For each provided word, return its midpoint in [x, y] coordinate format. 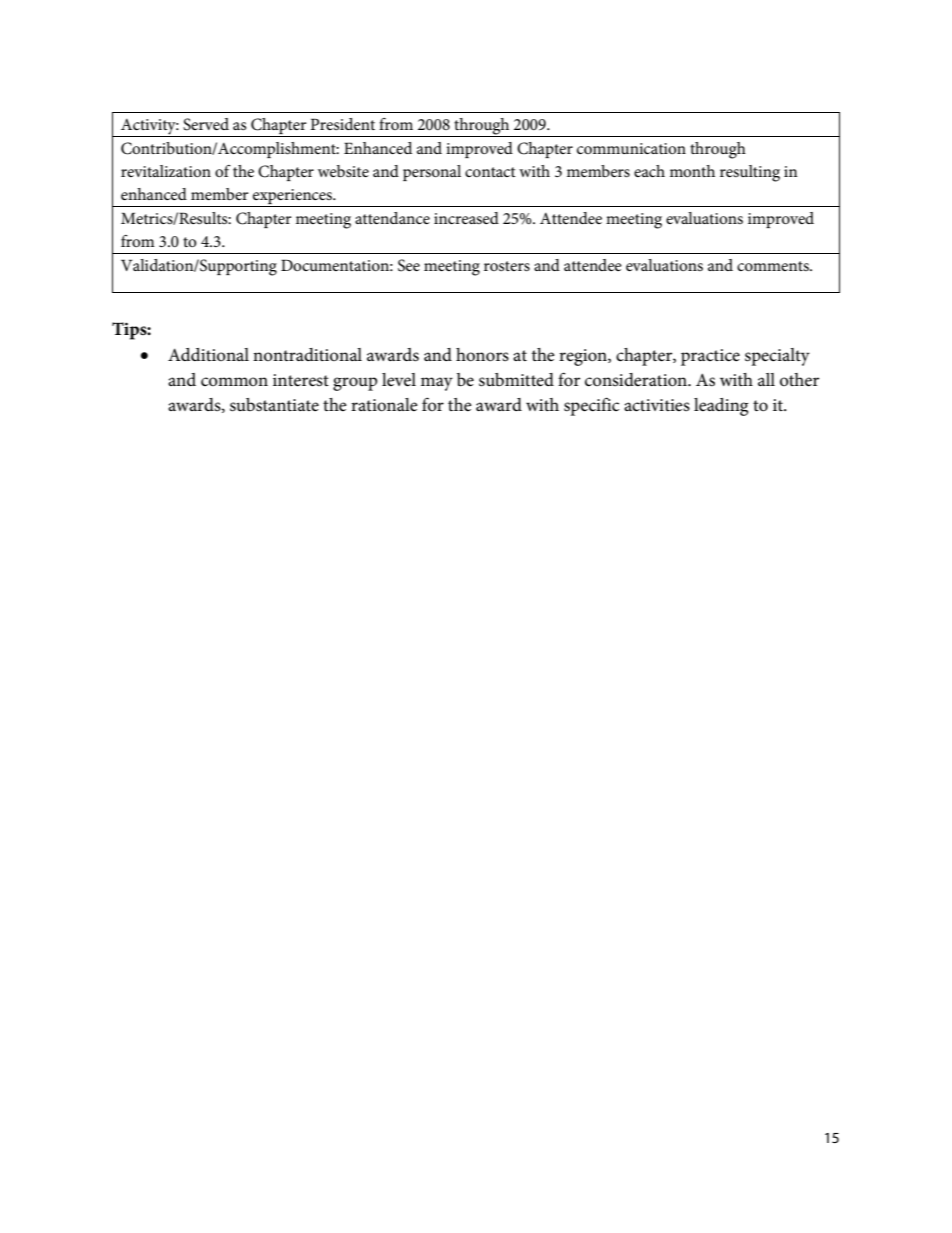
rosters [507, 266]
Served [206, 124]
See [409, 265]
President [342, 124]
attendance [392, 218]
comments [774, 266]
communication [631, 148]
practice [710, 357]
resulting [750, 173]
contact [490, 172]
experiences [293, 196]
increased [466, 218]
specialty [777, 357]
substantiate [274, 405]
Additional [208, 354]
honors [482, 355]
